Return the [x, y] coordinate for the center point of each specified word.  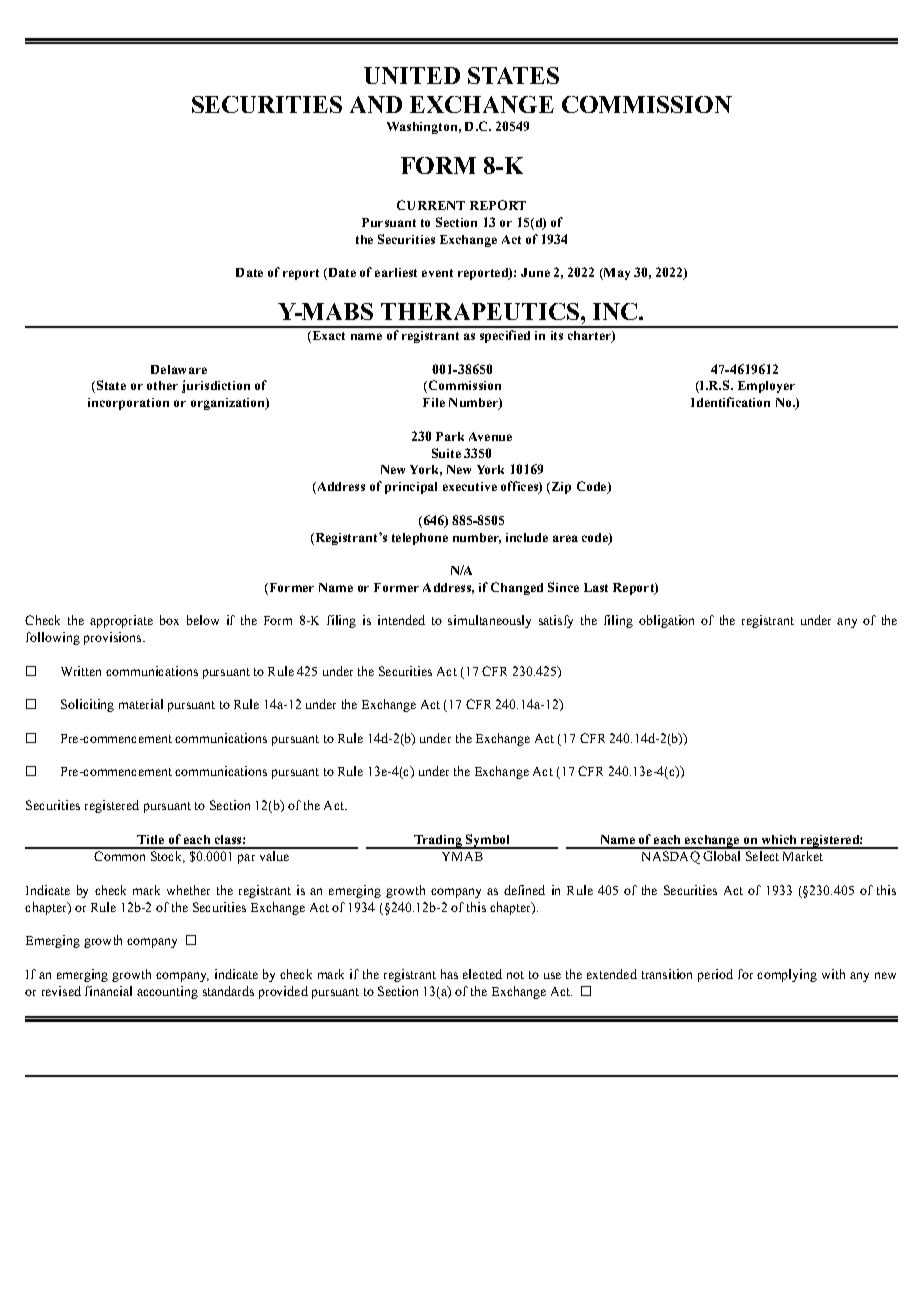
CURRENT [431, 205]
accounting [167, 992]
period [715, 975]
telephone [420, 539]
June [535, 272]
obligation [666, 621]
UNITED [412, 75]
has [449, 974]
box [169, 620]
